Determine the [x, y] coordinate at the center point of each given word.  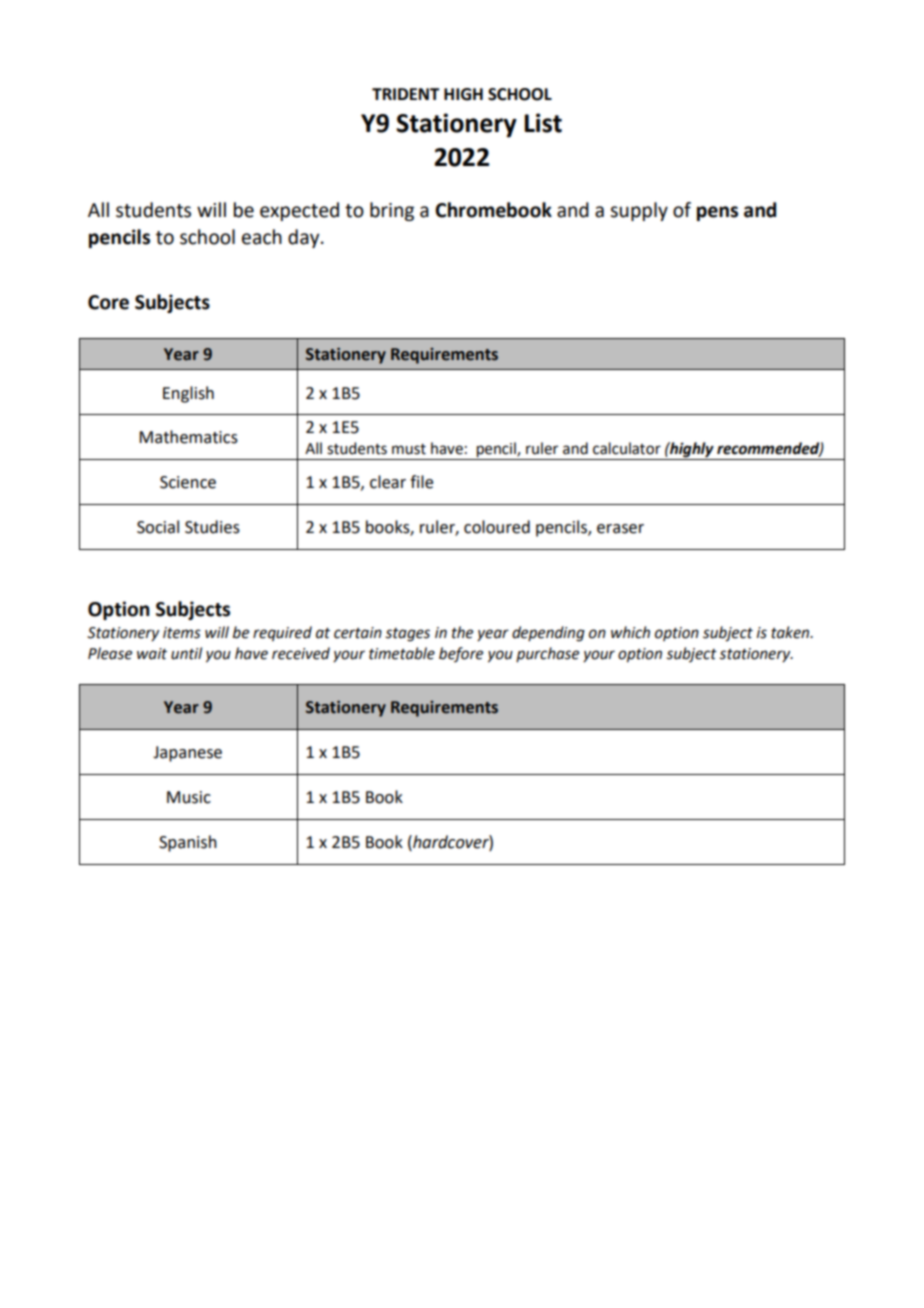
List [543, 123]
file [421, 482]
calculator [627, 448]
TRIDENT [406, 94]
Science [188, 482]
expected [299, 211]
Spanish [188, 843]
